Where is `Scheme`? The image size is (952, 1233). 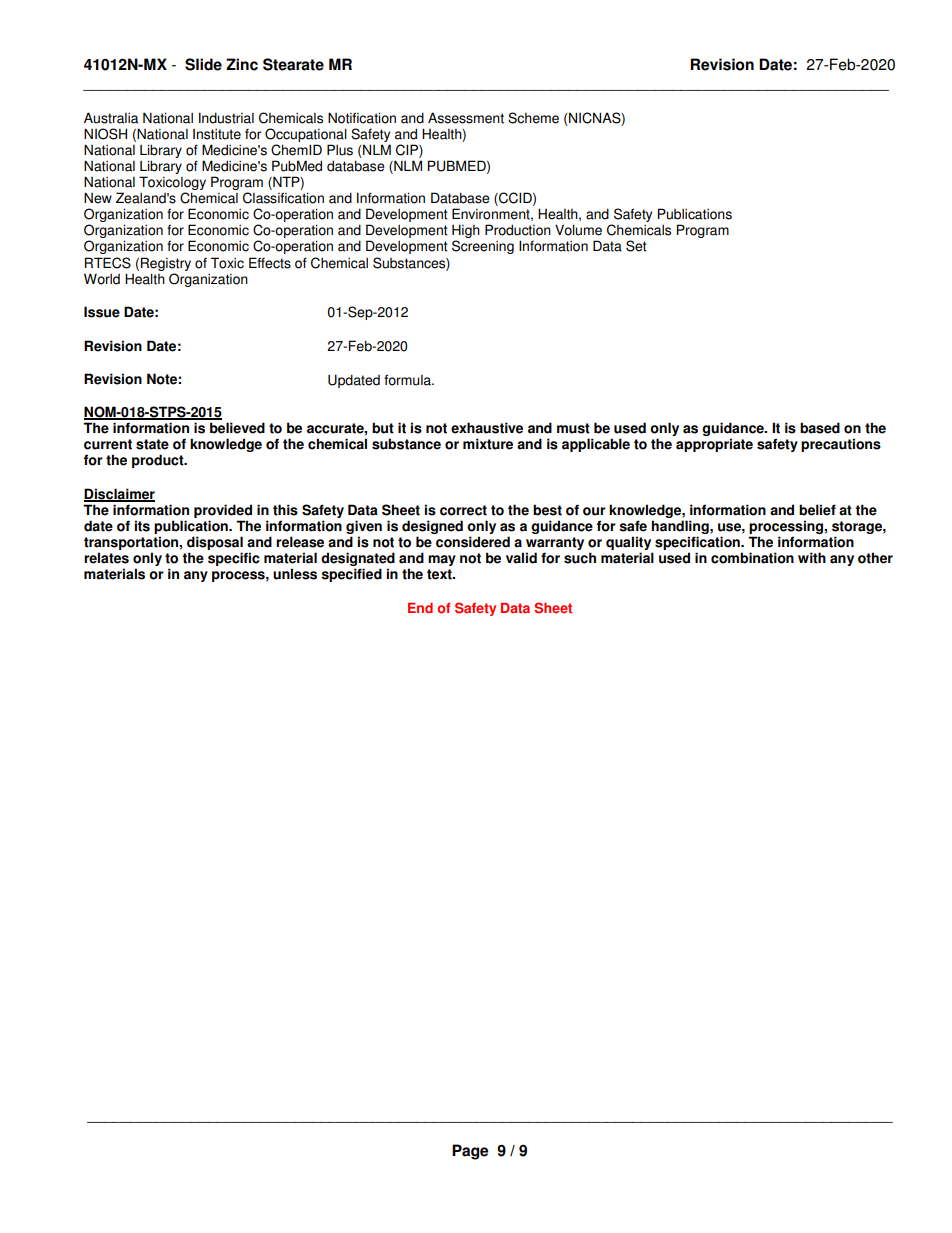
Scheme is located at coordinates (533, 118).
